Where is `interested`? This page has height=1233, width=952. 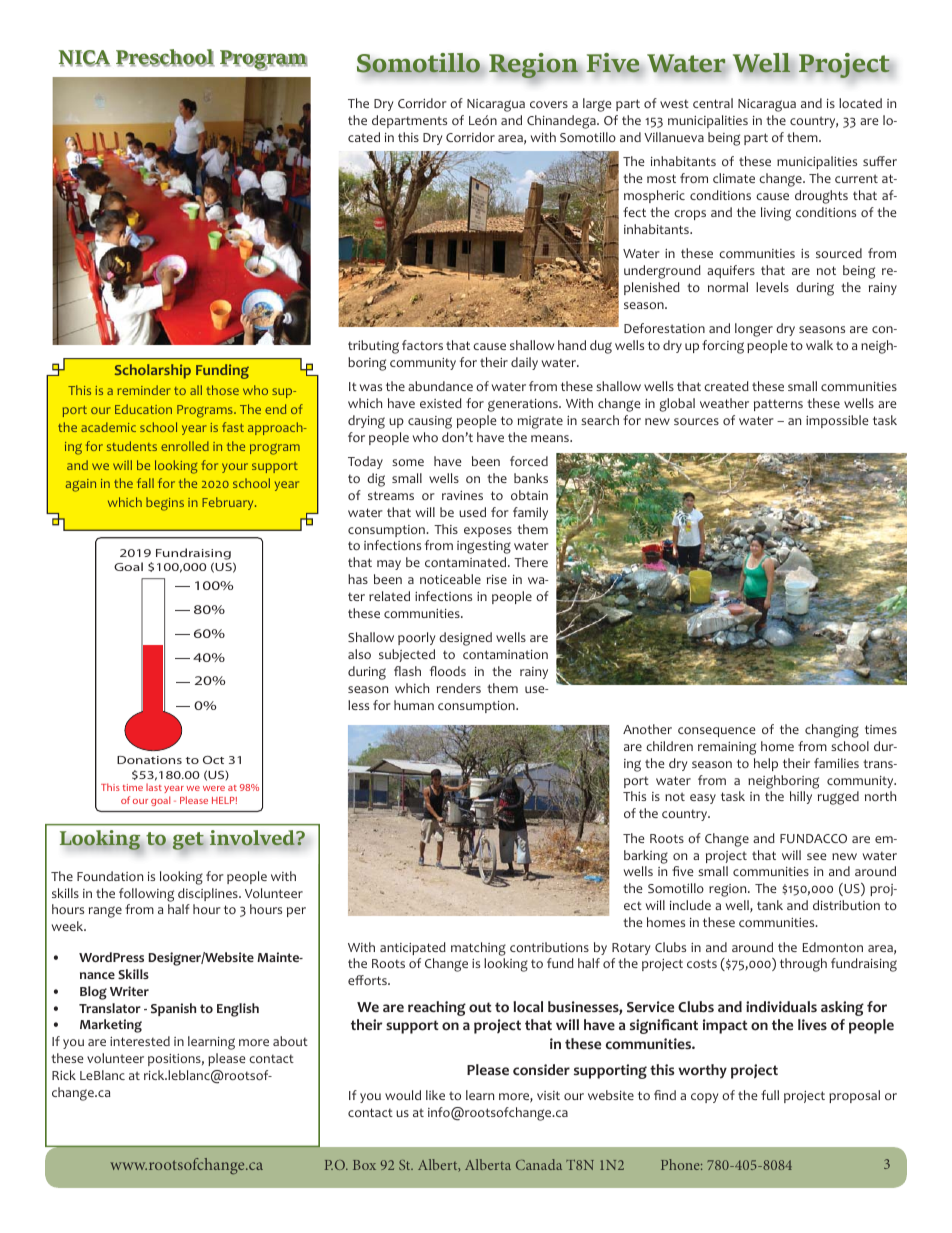 interested is located at coordinates (140, 1041).
